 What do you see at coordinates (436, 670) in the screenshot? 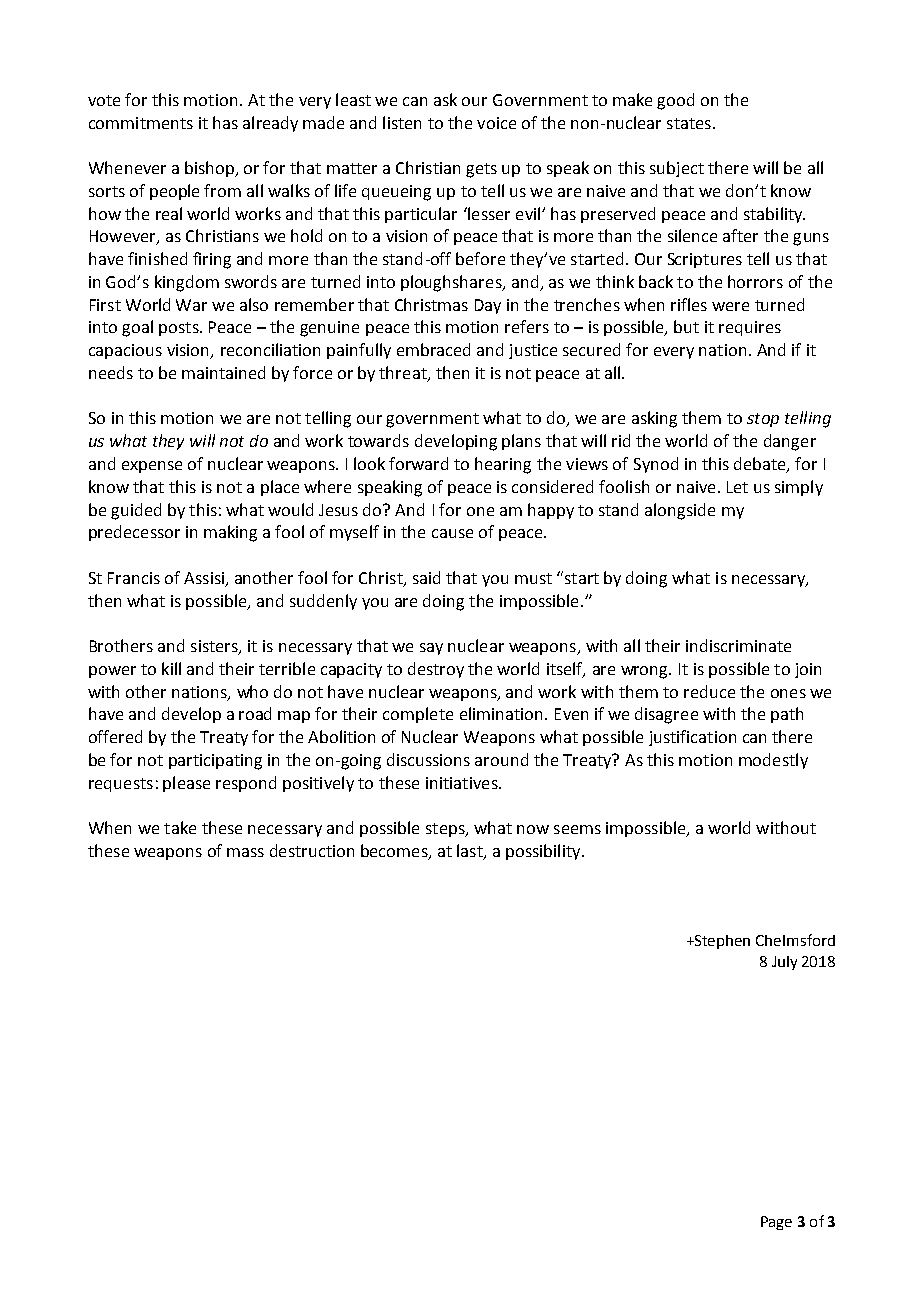
I see `destroy` at bounding box center [436, 670].
